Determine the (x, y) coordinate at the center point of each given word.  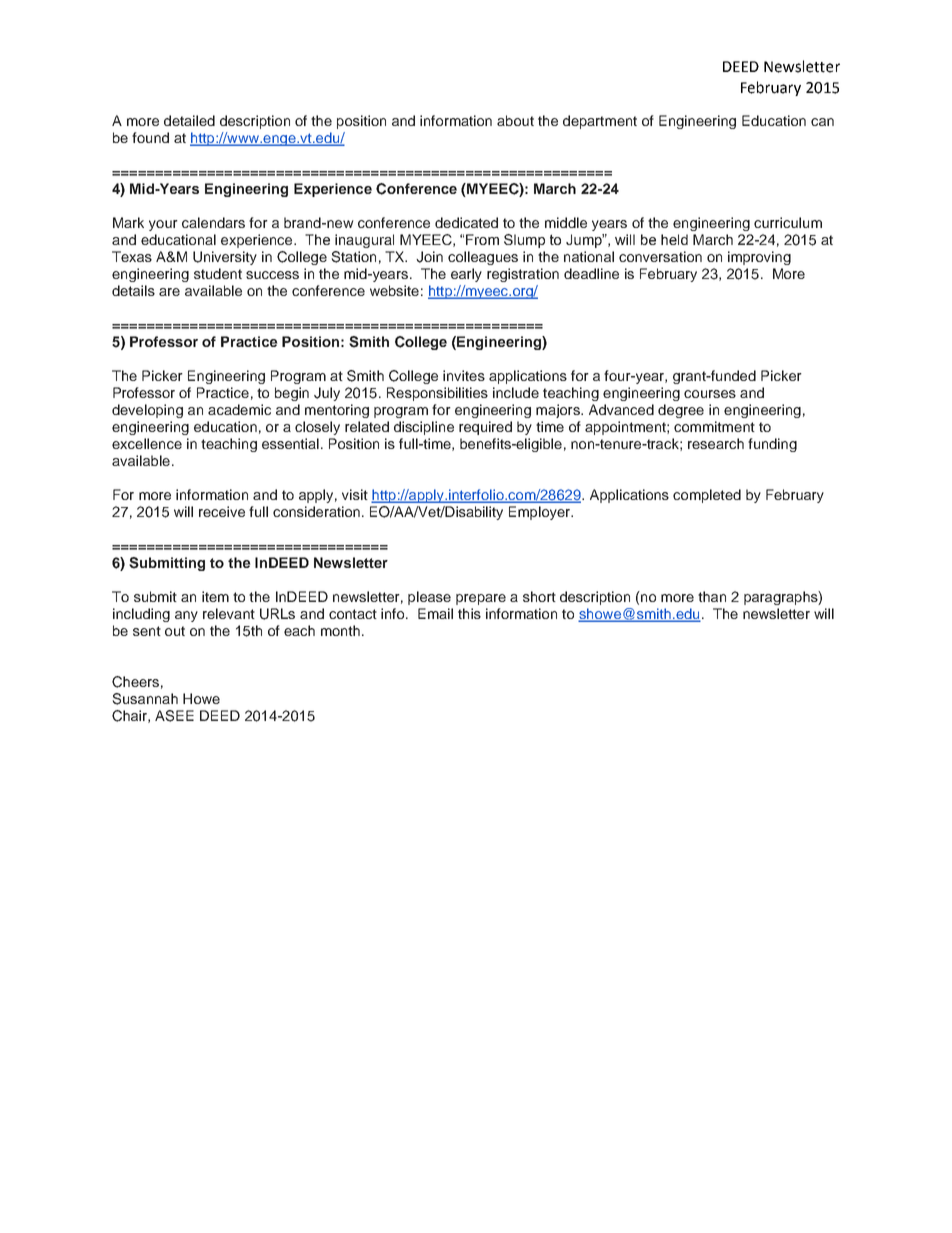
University (225, 258)
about (515, 120)
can (822, 122)
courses (710, 394)
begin (292, 394)
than (712, 596)
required (485, 428)
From (482, 239)
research (716, 443)
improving (759, 258)
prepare (481, 599)
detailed (189, 120)
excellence (147, 443)
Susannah (145, 699)
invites (464, 375)
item (215, 596)
